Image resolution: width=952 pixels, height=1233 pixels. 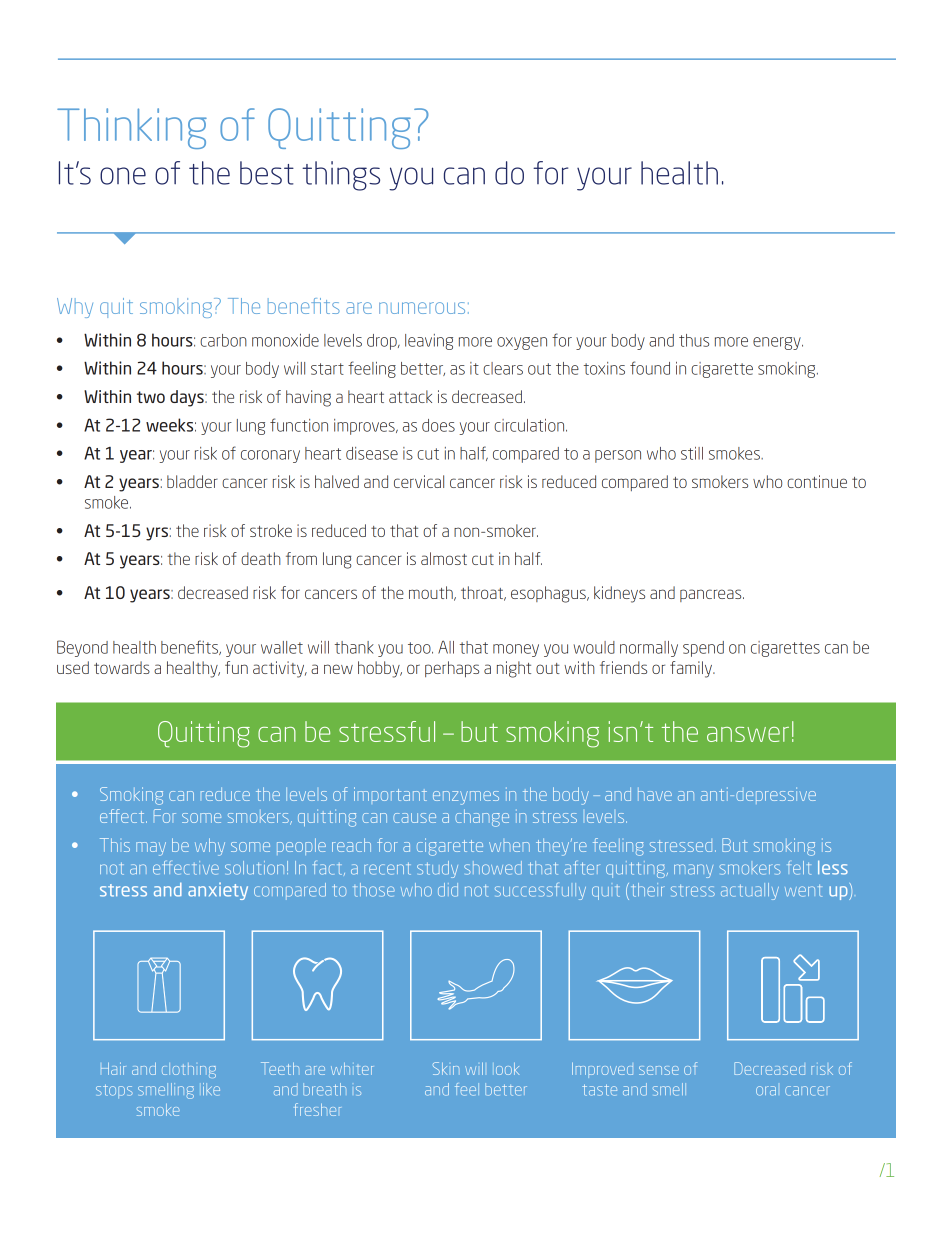 I want to click on cervical, so click(x=419, y=481).
